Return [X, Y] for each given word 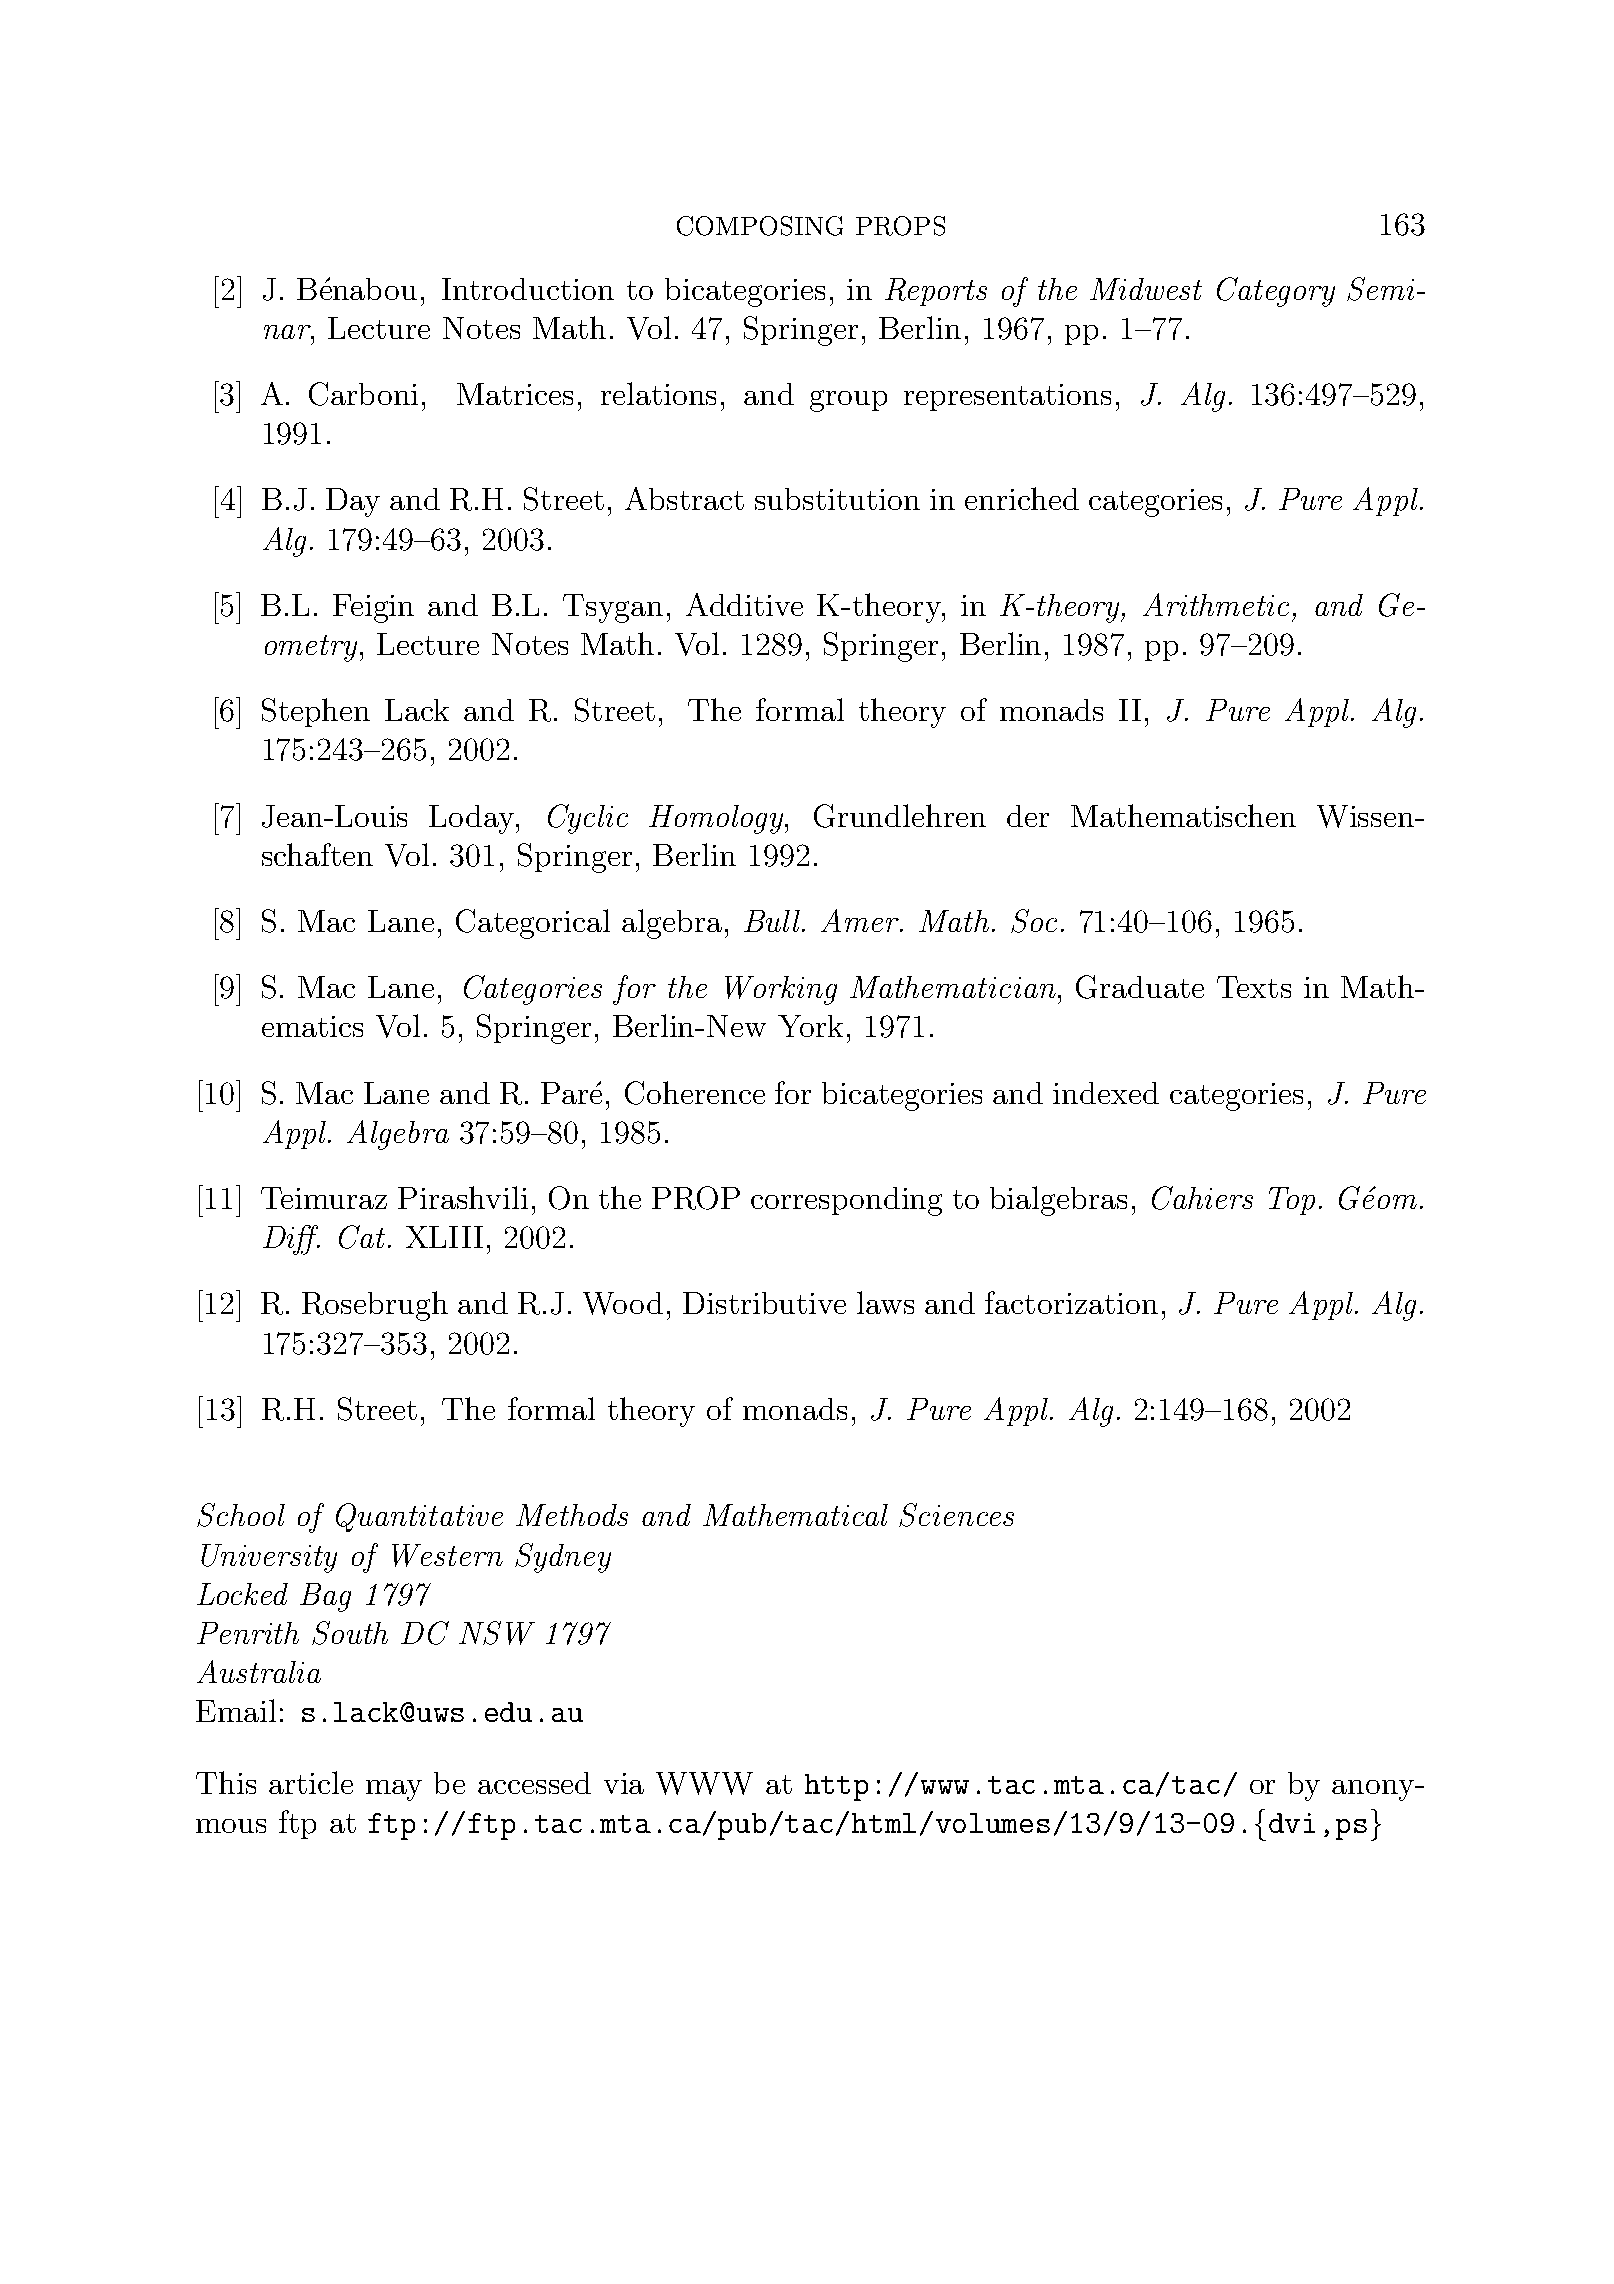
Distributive [764, 1303]
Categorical [533, 924]
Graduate [1140, 987]
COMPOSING [760, 226]
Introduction [528, 289]
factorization [1071, 1302]
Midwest [1146, 289]
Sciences [956, 1515]
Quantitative [419, 1517]
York [810, 1026]
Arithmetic [1216, 604]
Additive [744, 604]
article [311, 1782]
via [624, 1783]
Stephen [316, 712]
